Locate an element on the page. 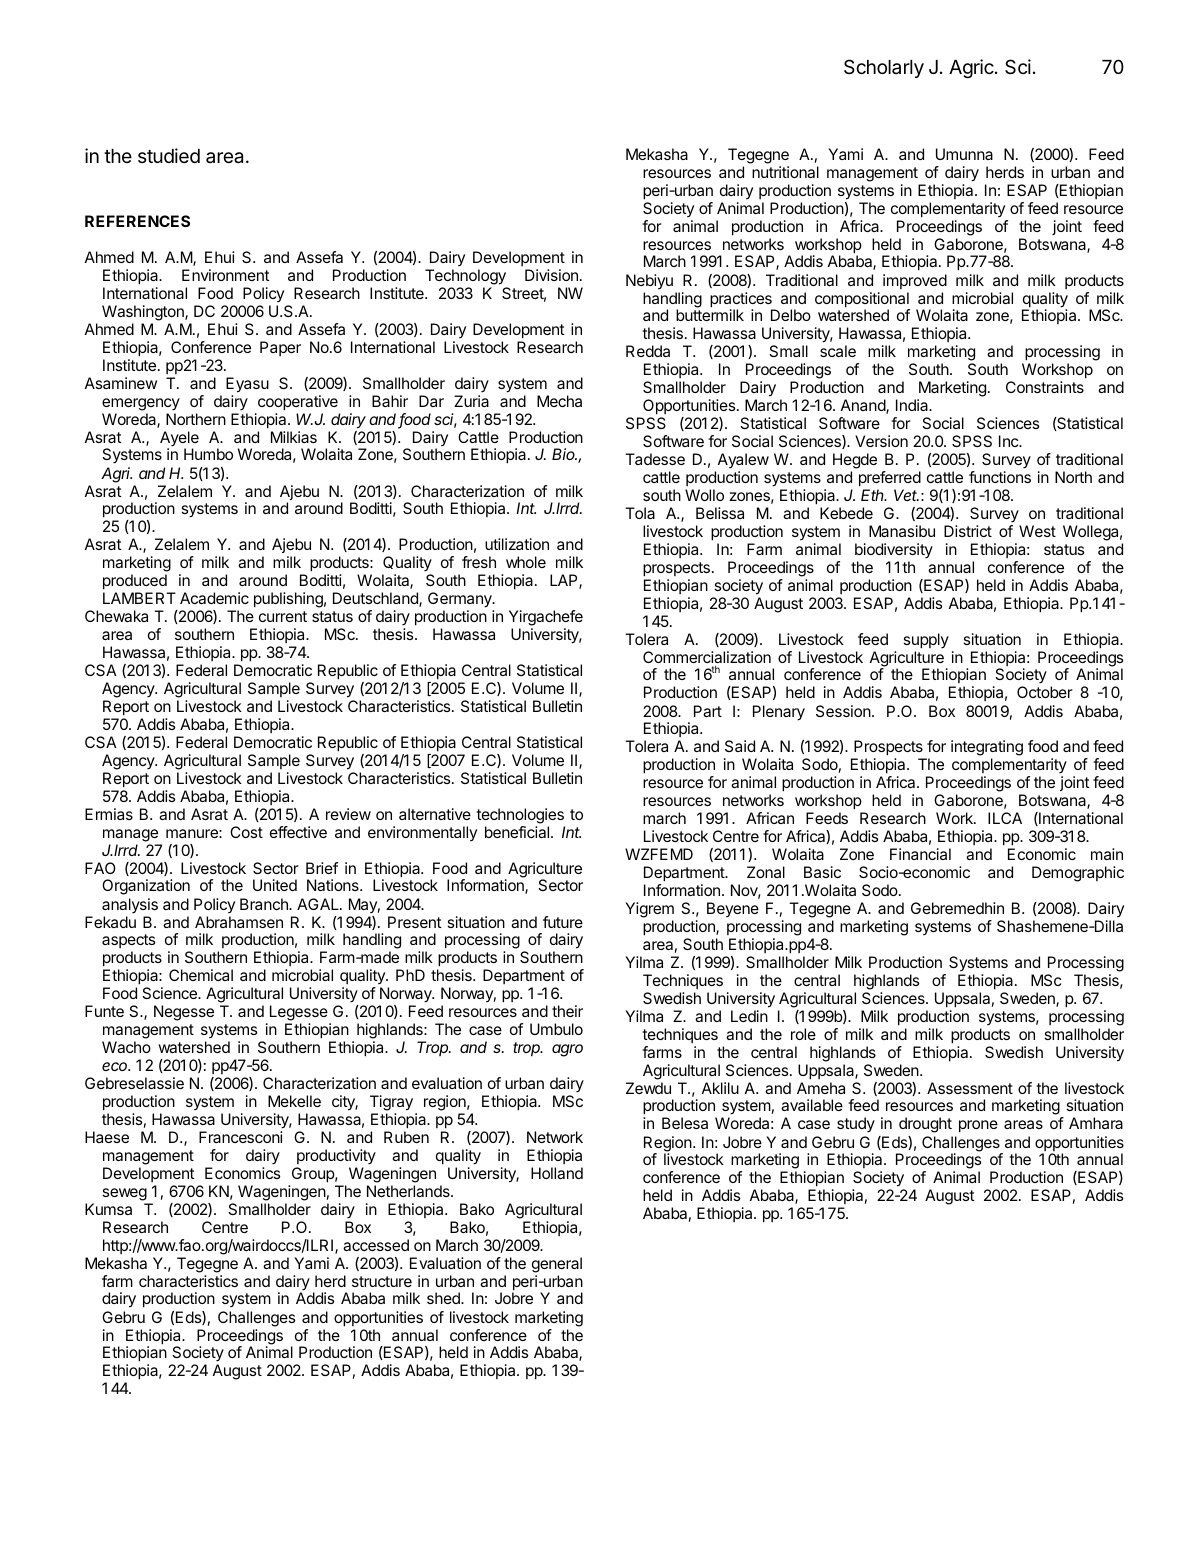 This image has width=1194, height=1546. accessed is located at coordinates (376, 1245).
